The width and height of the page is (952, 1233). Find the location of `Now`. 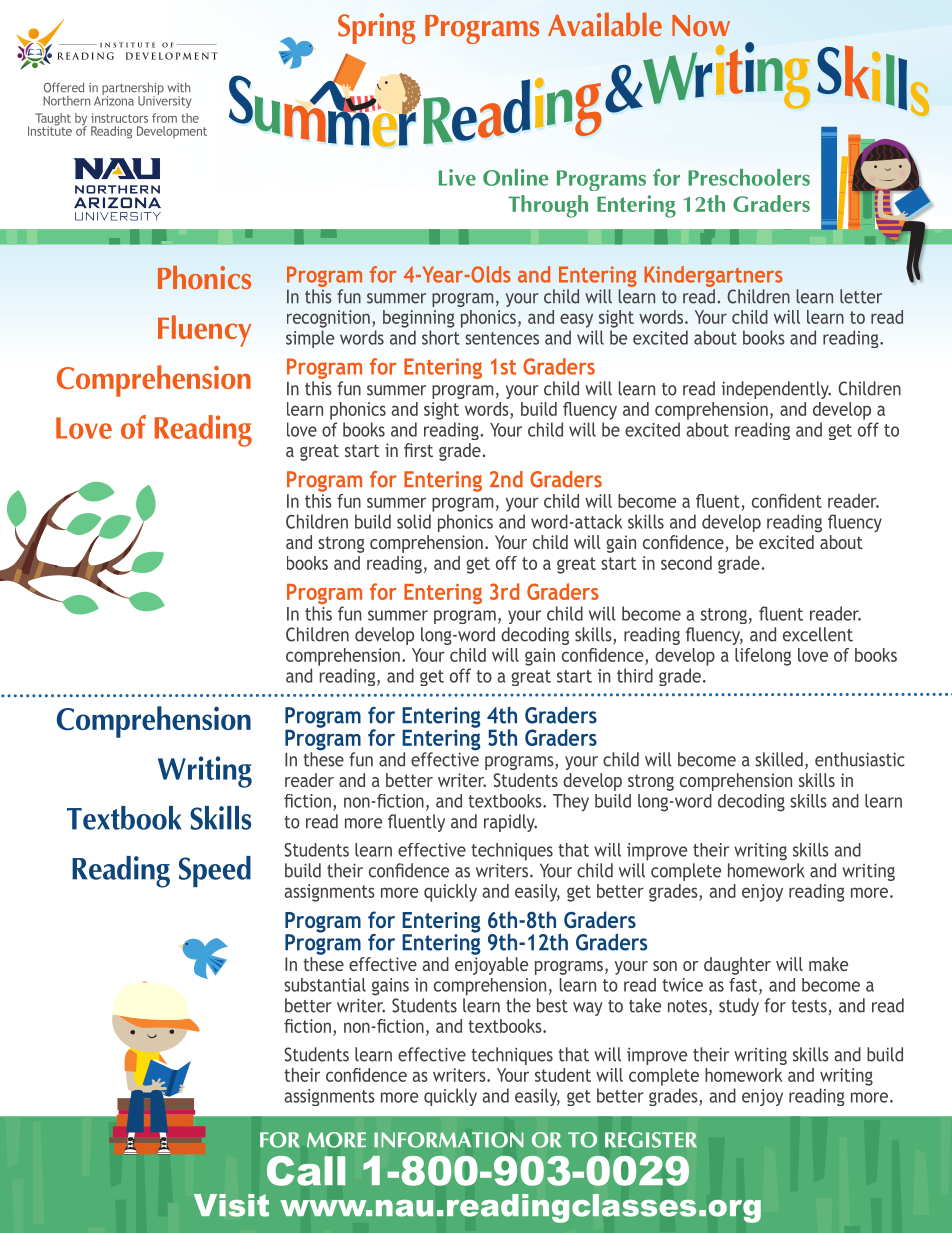

Now is located at coordinates (701, 25).
